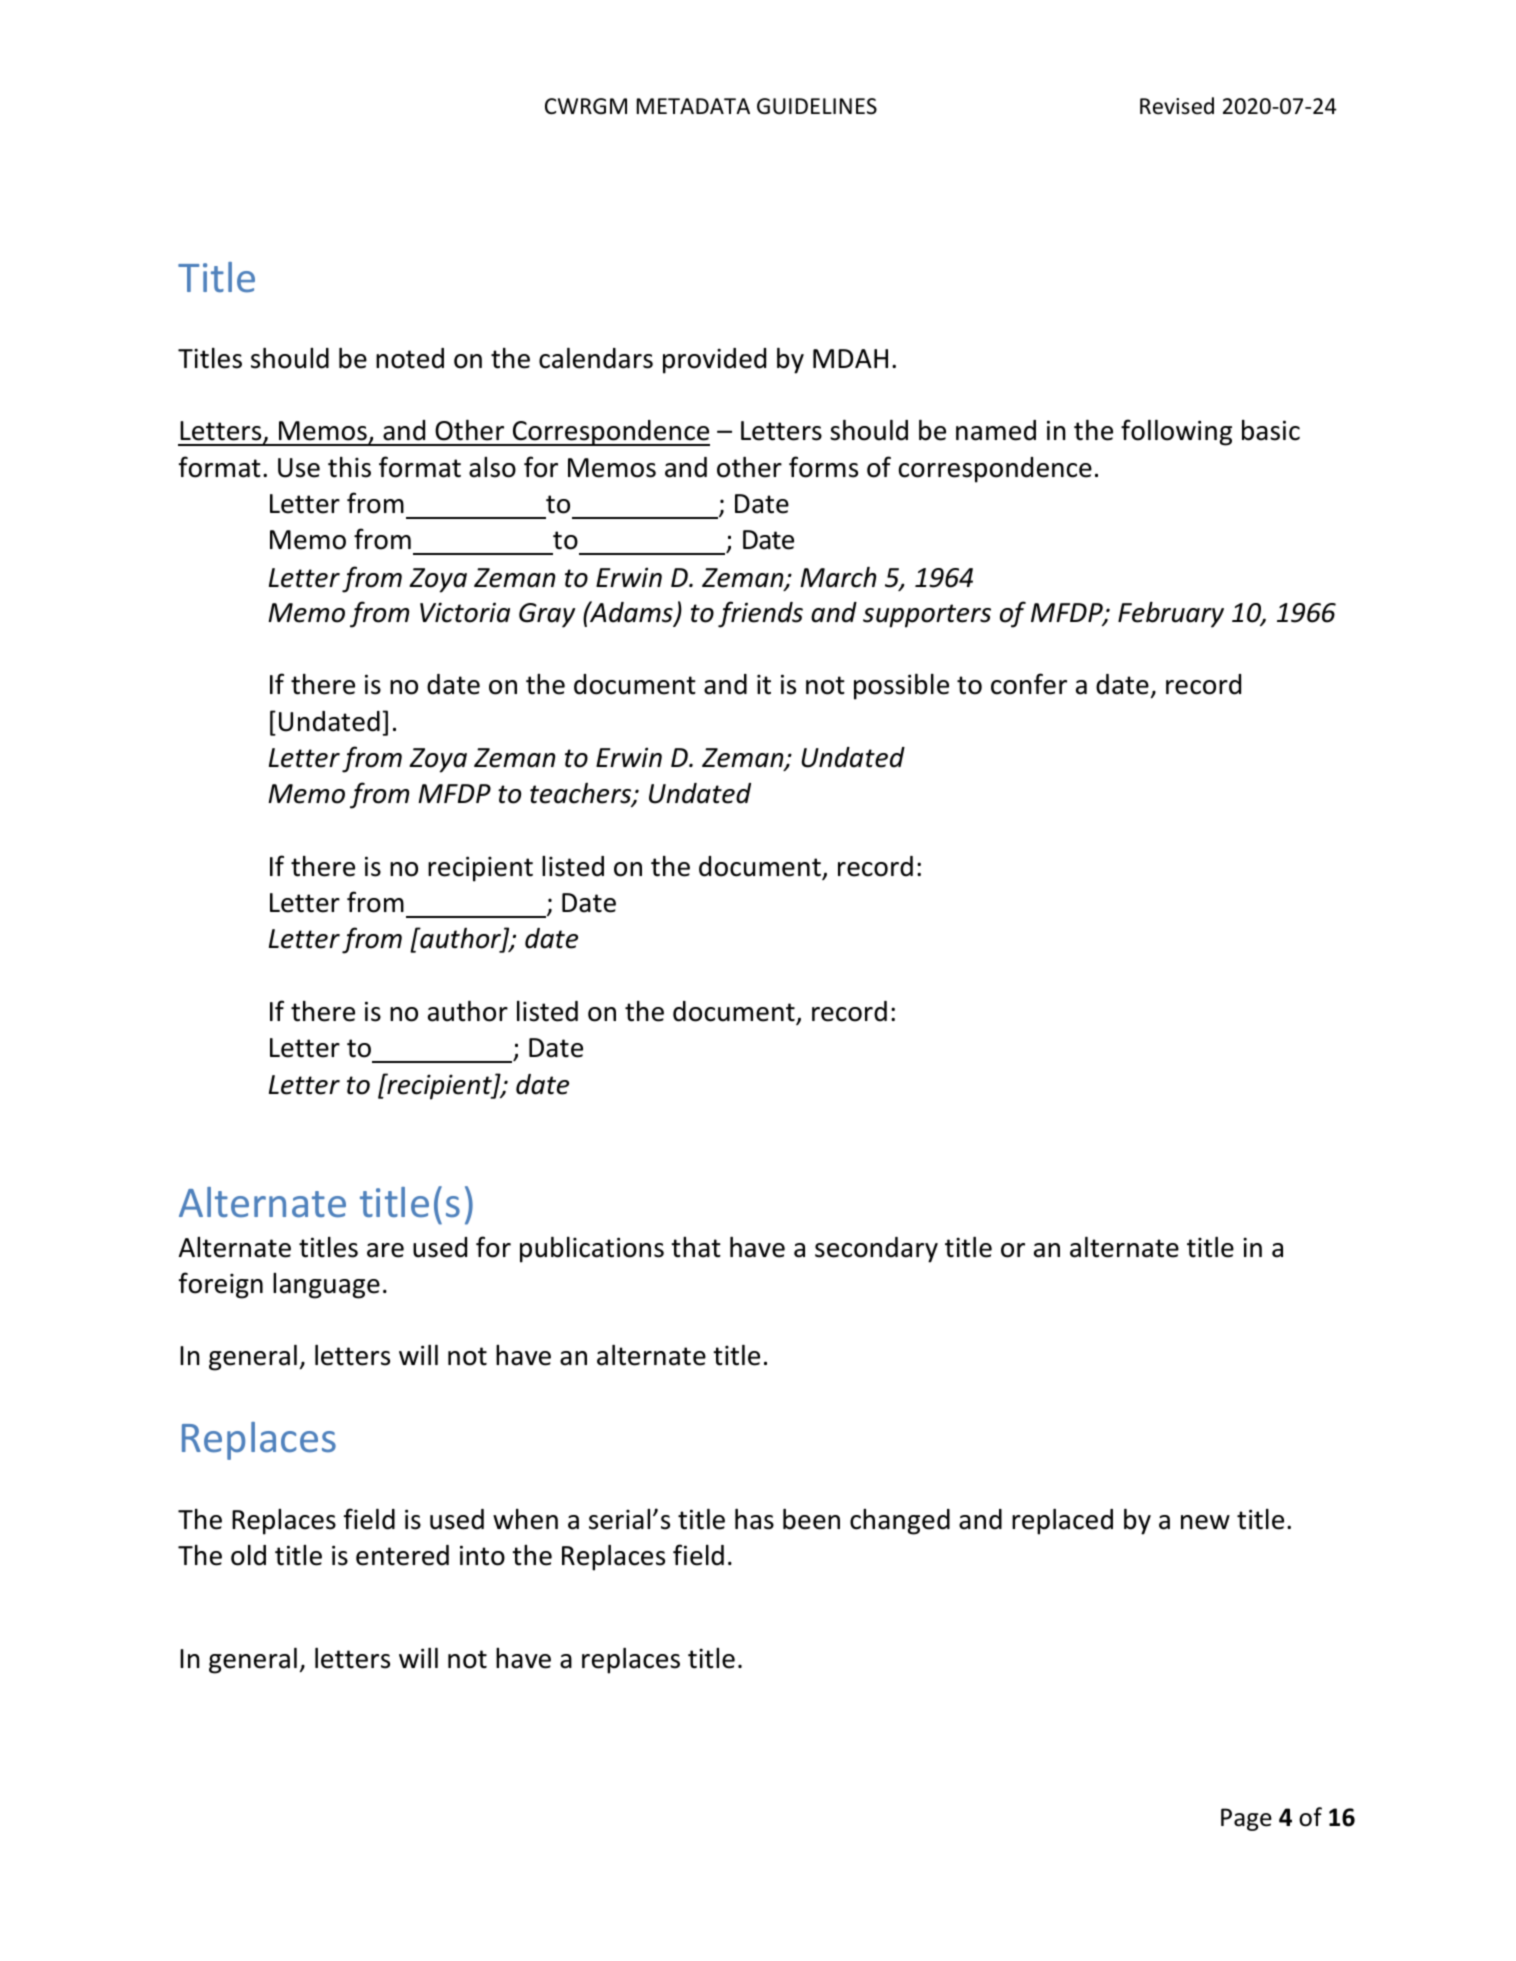 The image size is (1516, 1961). Describe the element at coordinates (1177, 106) in the image. I see `Revised` at that location.
